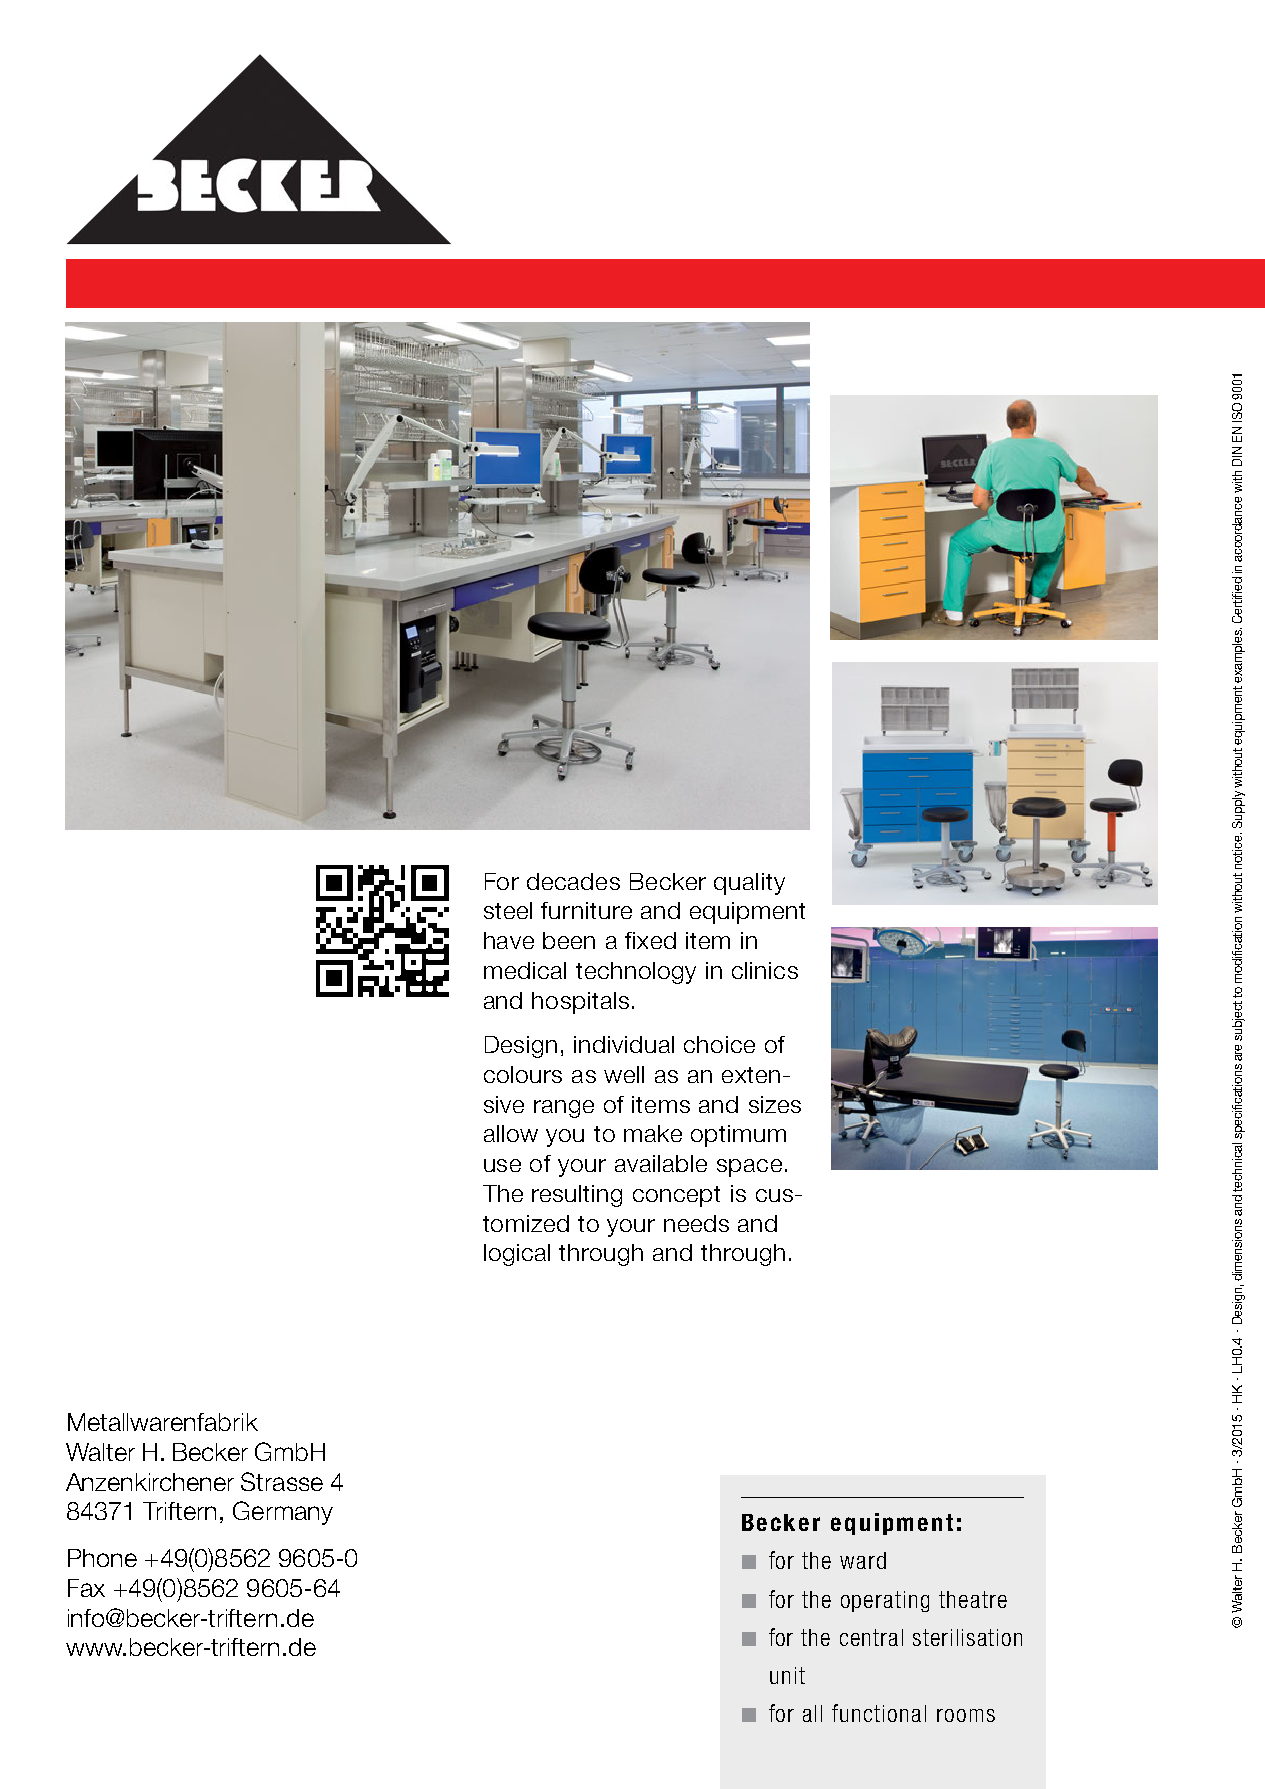 The image size is (1265, 1789). Describe the element at coordinates (586, 910) in the screenshot. I see `furniture` at that location.
